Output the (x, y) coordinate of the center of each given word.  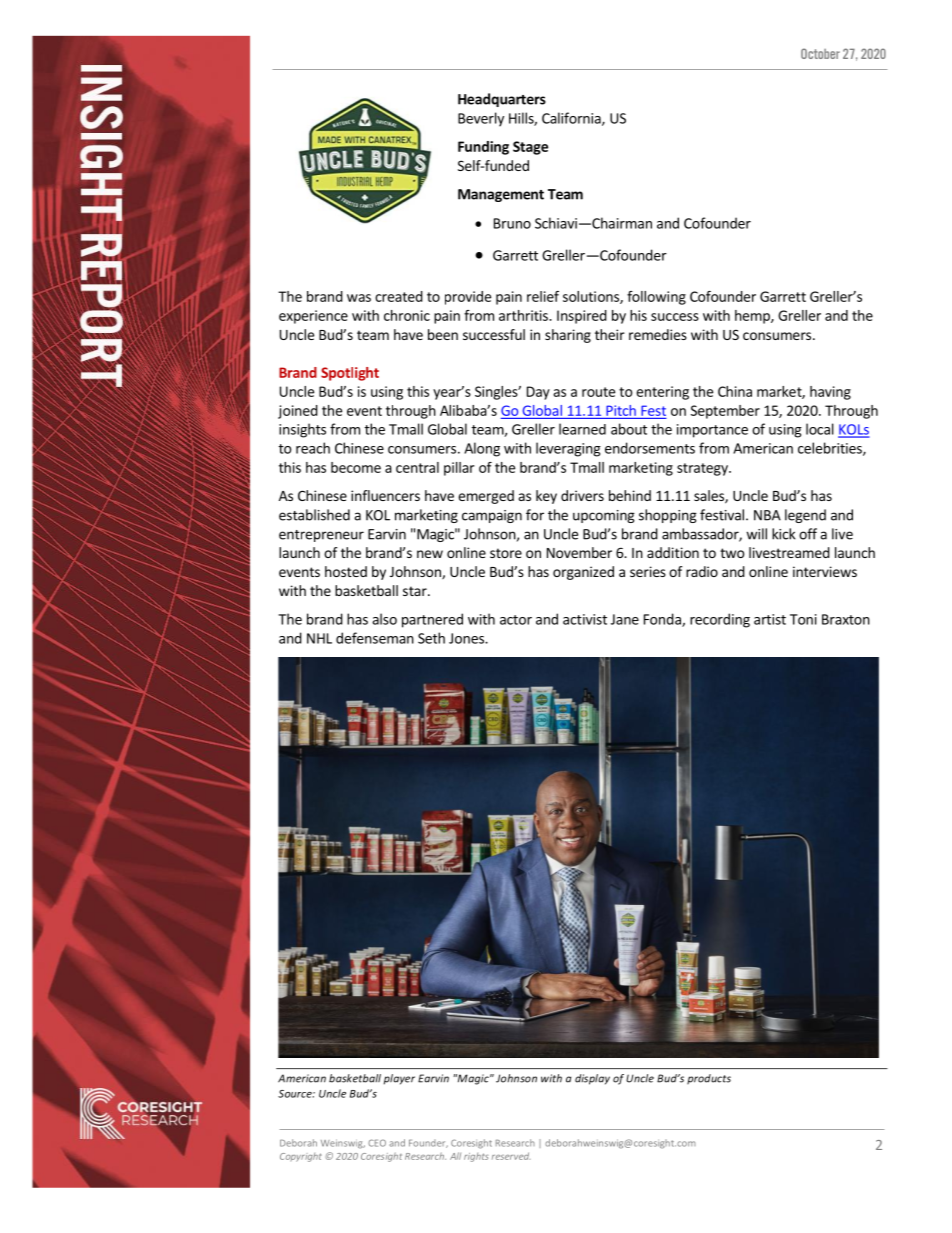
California (572, 119)
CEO (377, 1143)
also (384, 619)
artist (770, 619)
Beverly (481, 119)
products (709, 1079)
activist (585, 619)
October (820, 53)
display (592, 1079)
